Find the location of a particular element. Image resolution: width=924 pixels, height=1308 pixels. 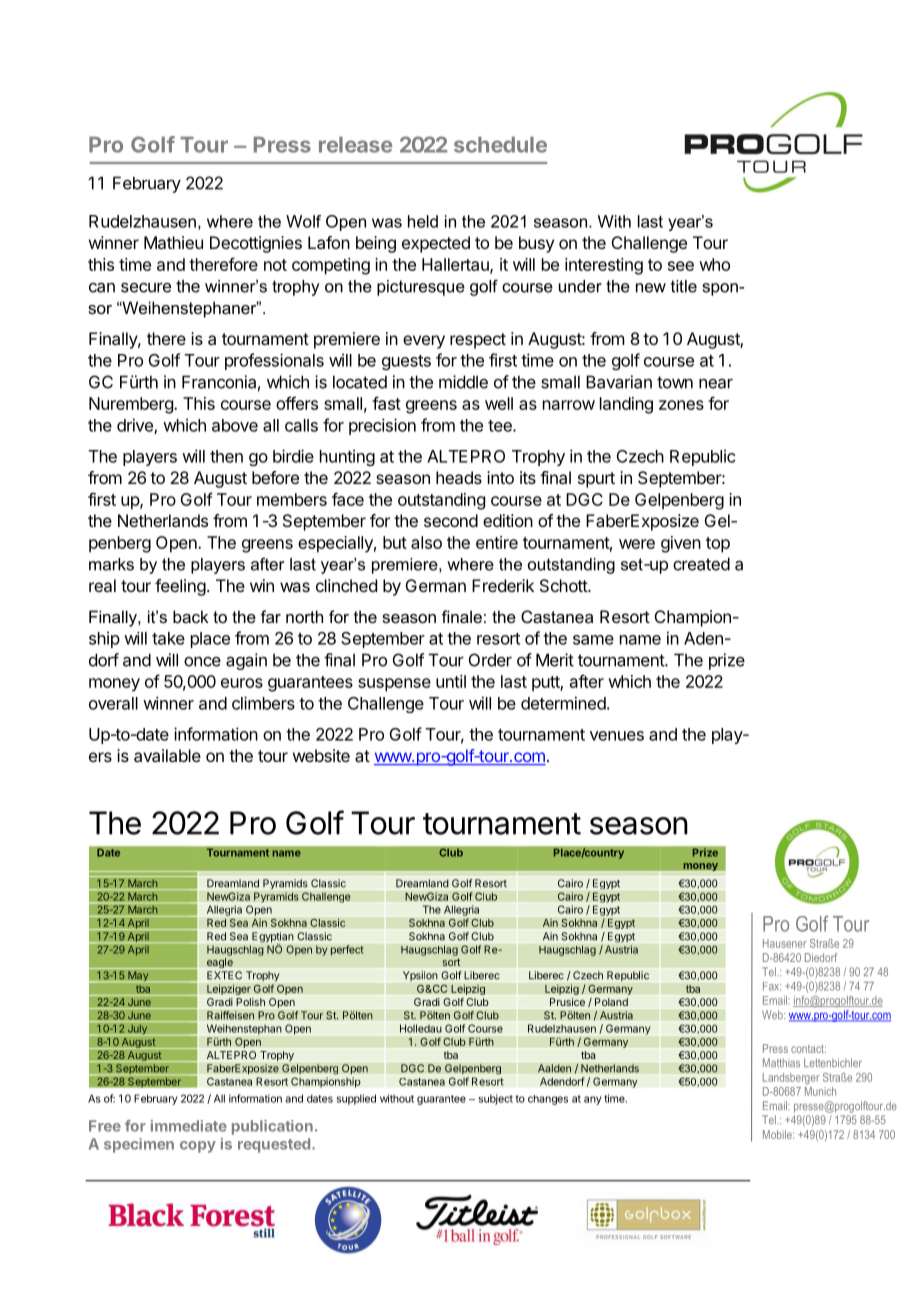

Order is located at coordinates (490, 660).
